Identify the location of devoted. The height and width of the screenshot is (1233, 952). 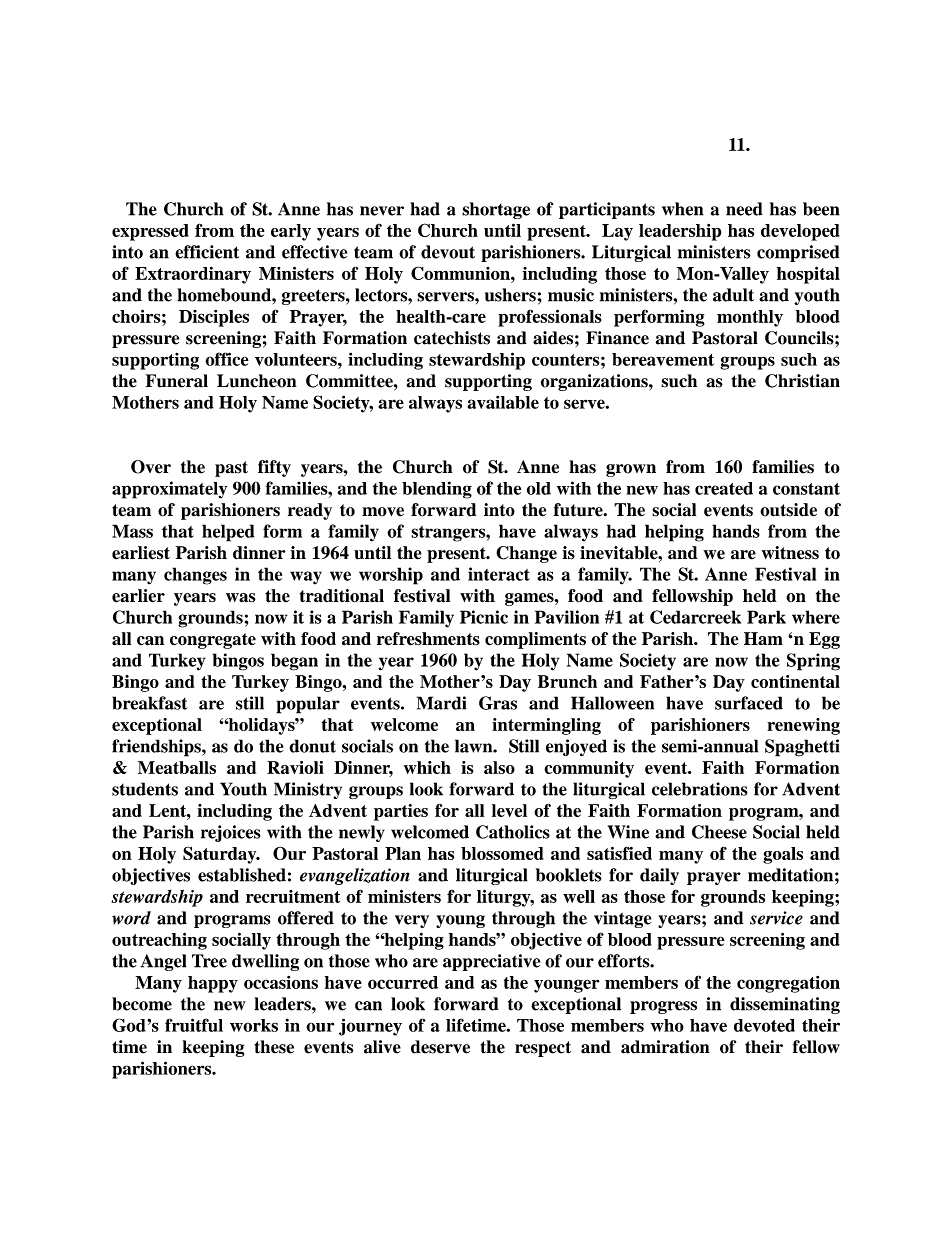
(764, 1025).
